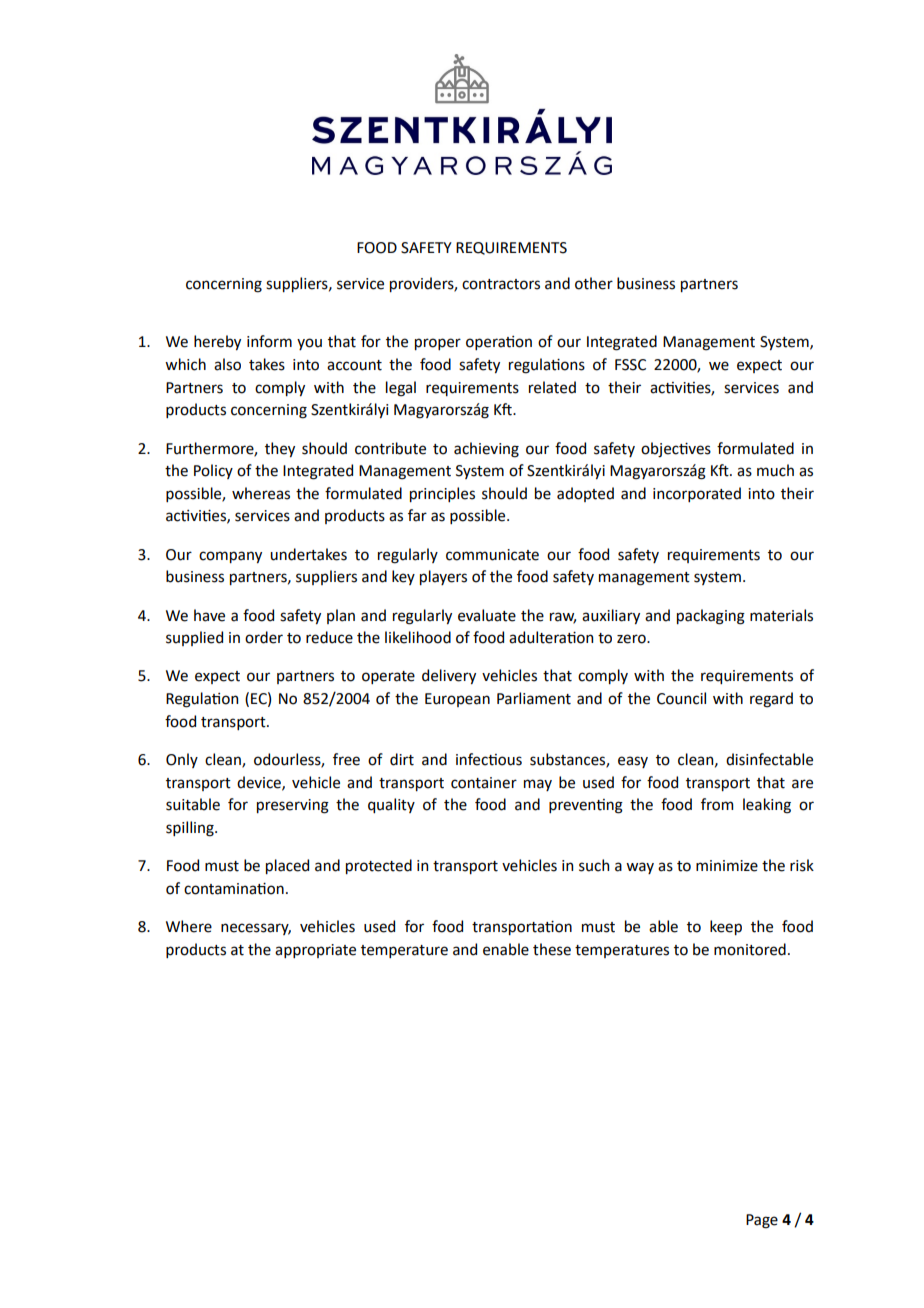 Image resolution: width=924 pixels, height=1308 pixels. I want to click on other, so click(594, 283).
